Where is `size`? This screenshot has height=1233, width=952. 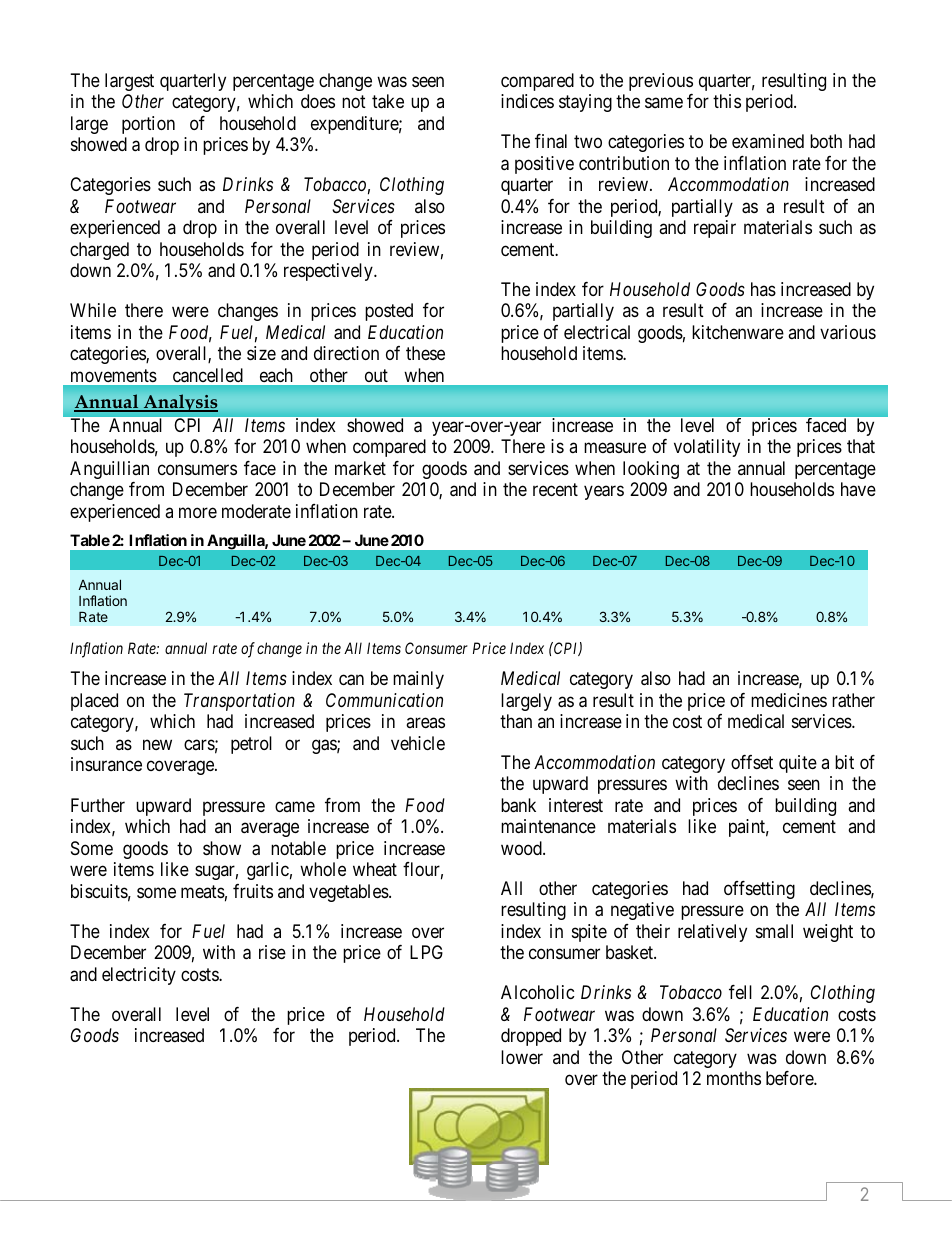 size is located at coordinates (261, 353).
